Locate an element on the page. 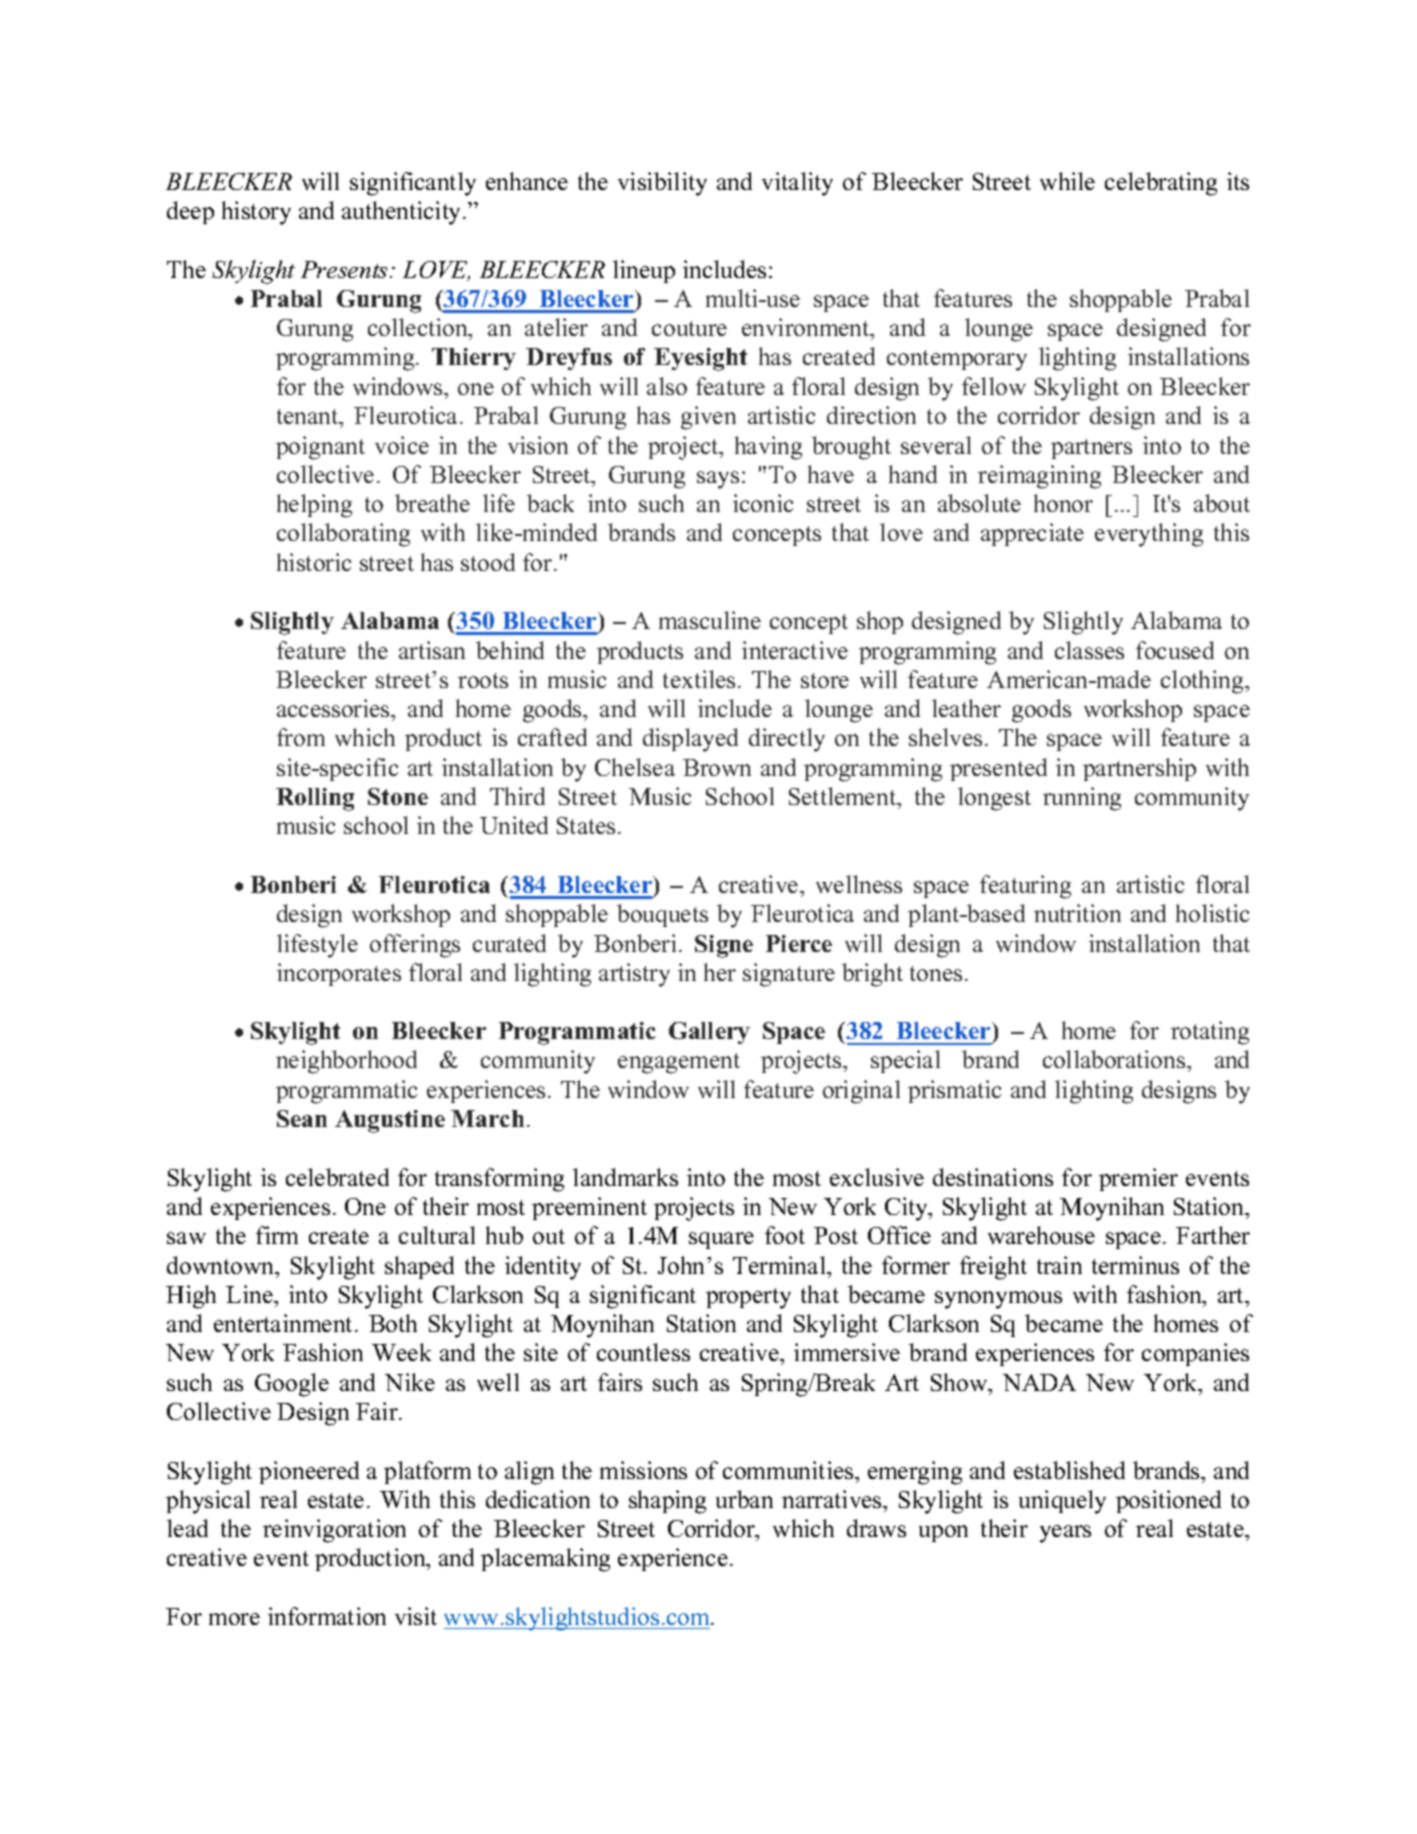  from is located at coordinates (301, 737).
